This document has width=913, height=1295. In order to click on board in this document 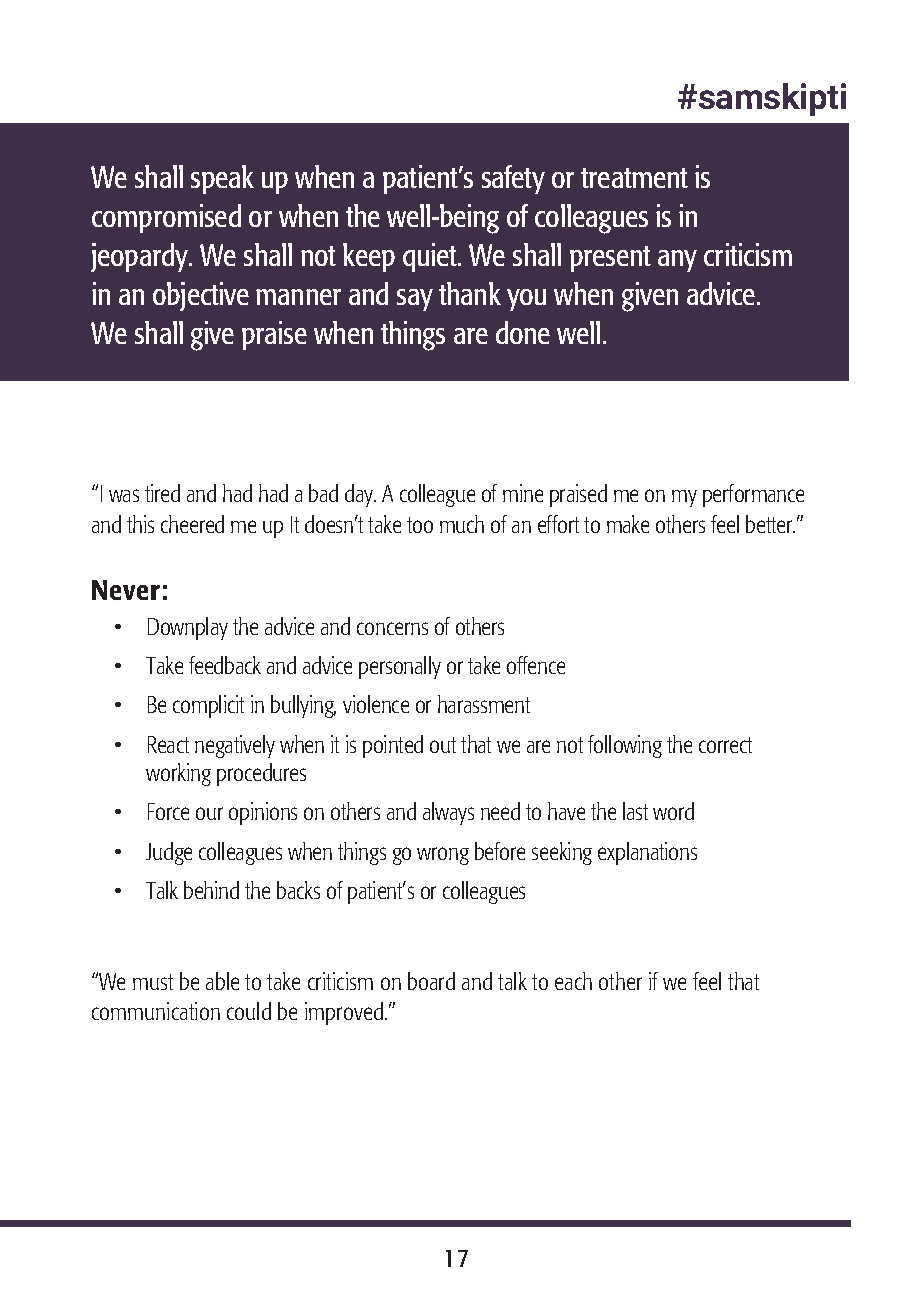, I will do `click(431, 981)`.
